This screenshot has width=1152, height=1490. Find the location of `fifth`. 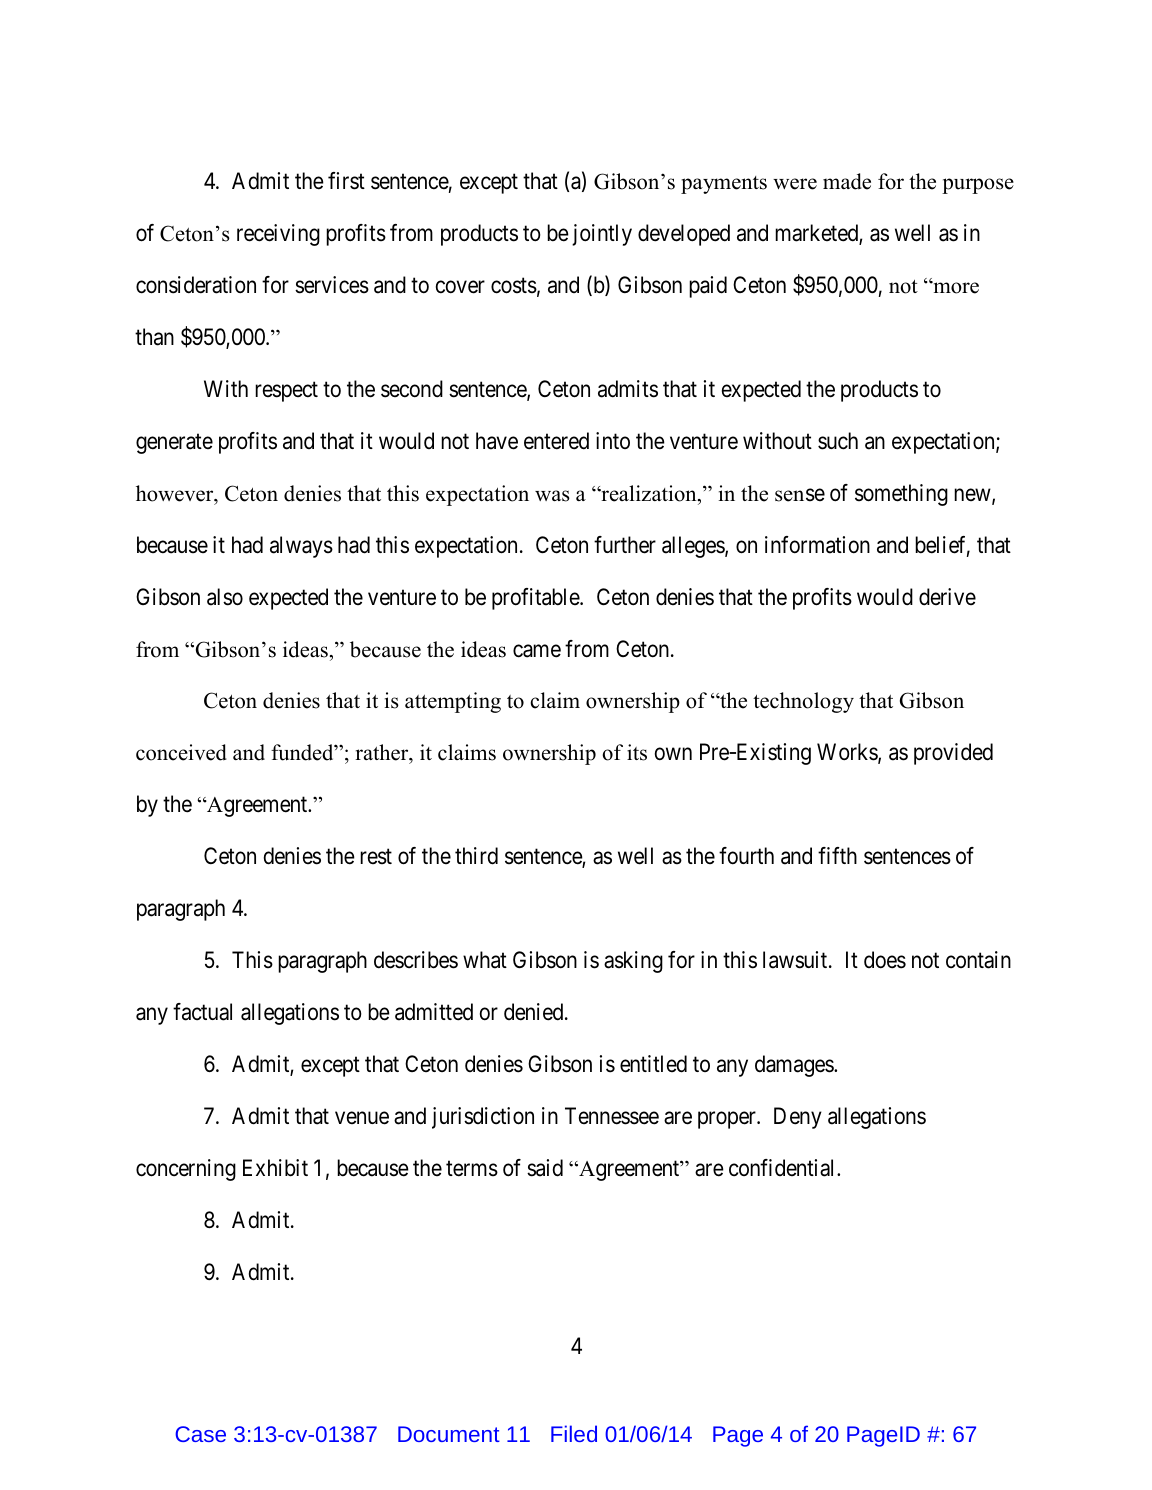

fifth is located at coordinates (837, 855).
